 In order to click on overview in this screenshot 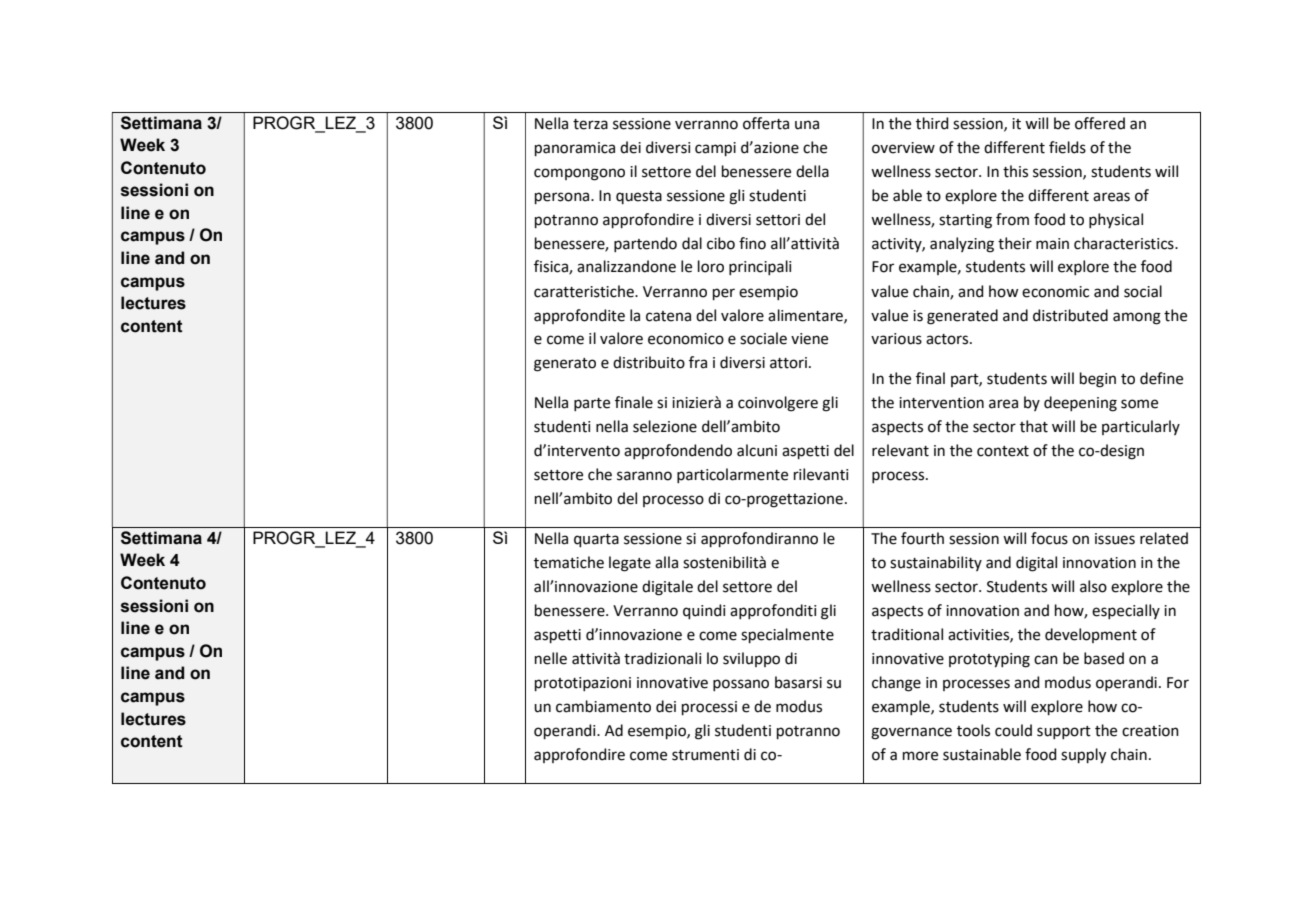, I will do `click(903, 148)`.
